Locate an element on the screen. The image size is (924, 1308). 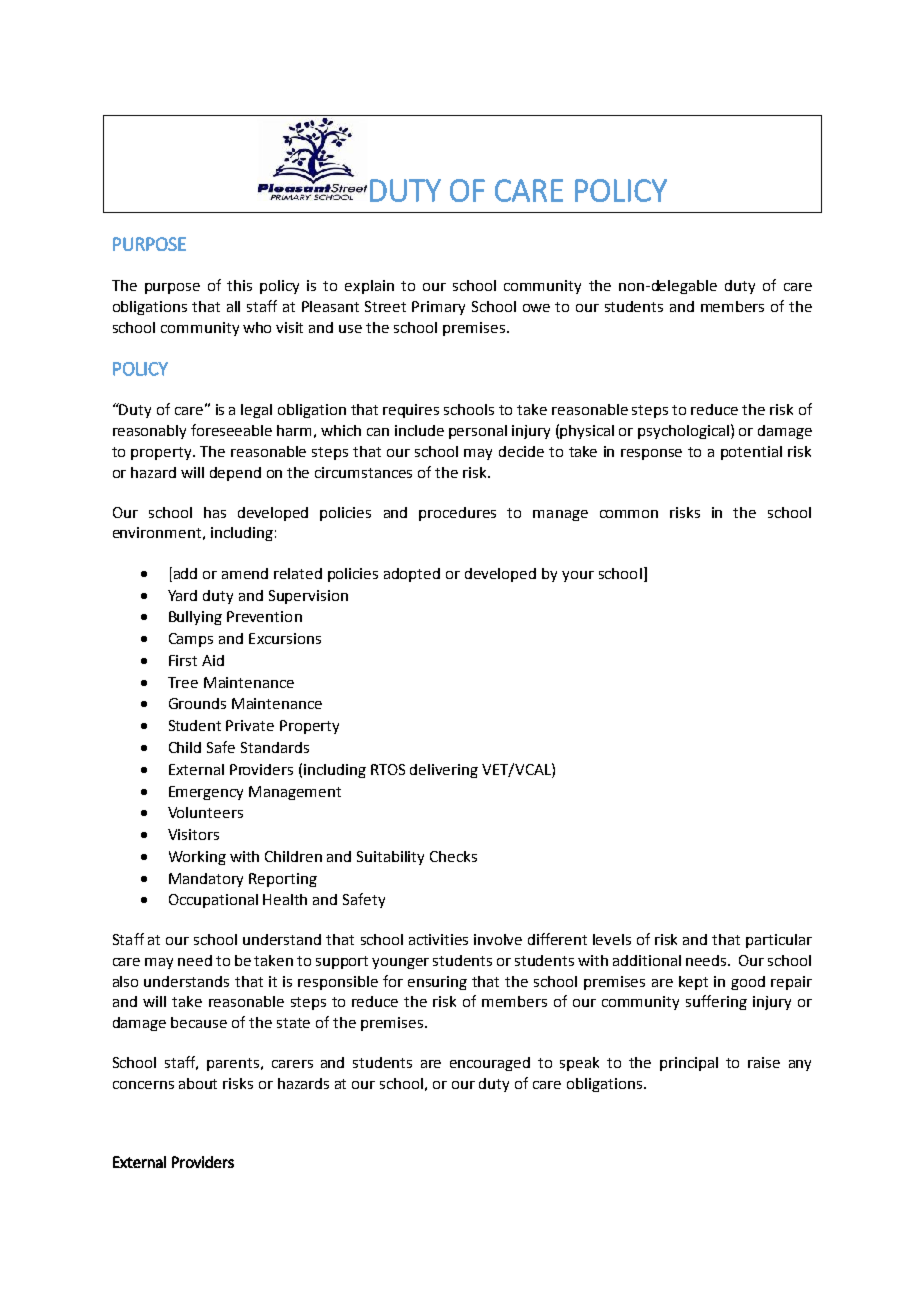
Mandatory is located at coordinates (206, 880).
